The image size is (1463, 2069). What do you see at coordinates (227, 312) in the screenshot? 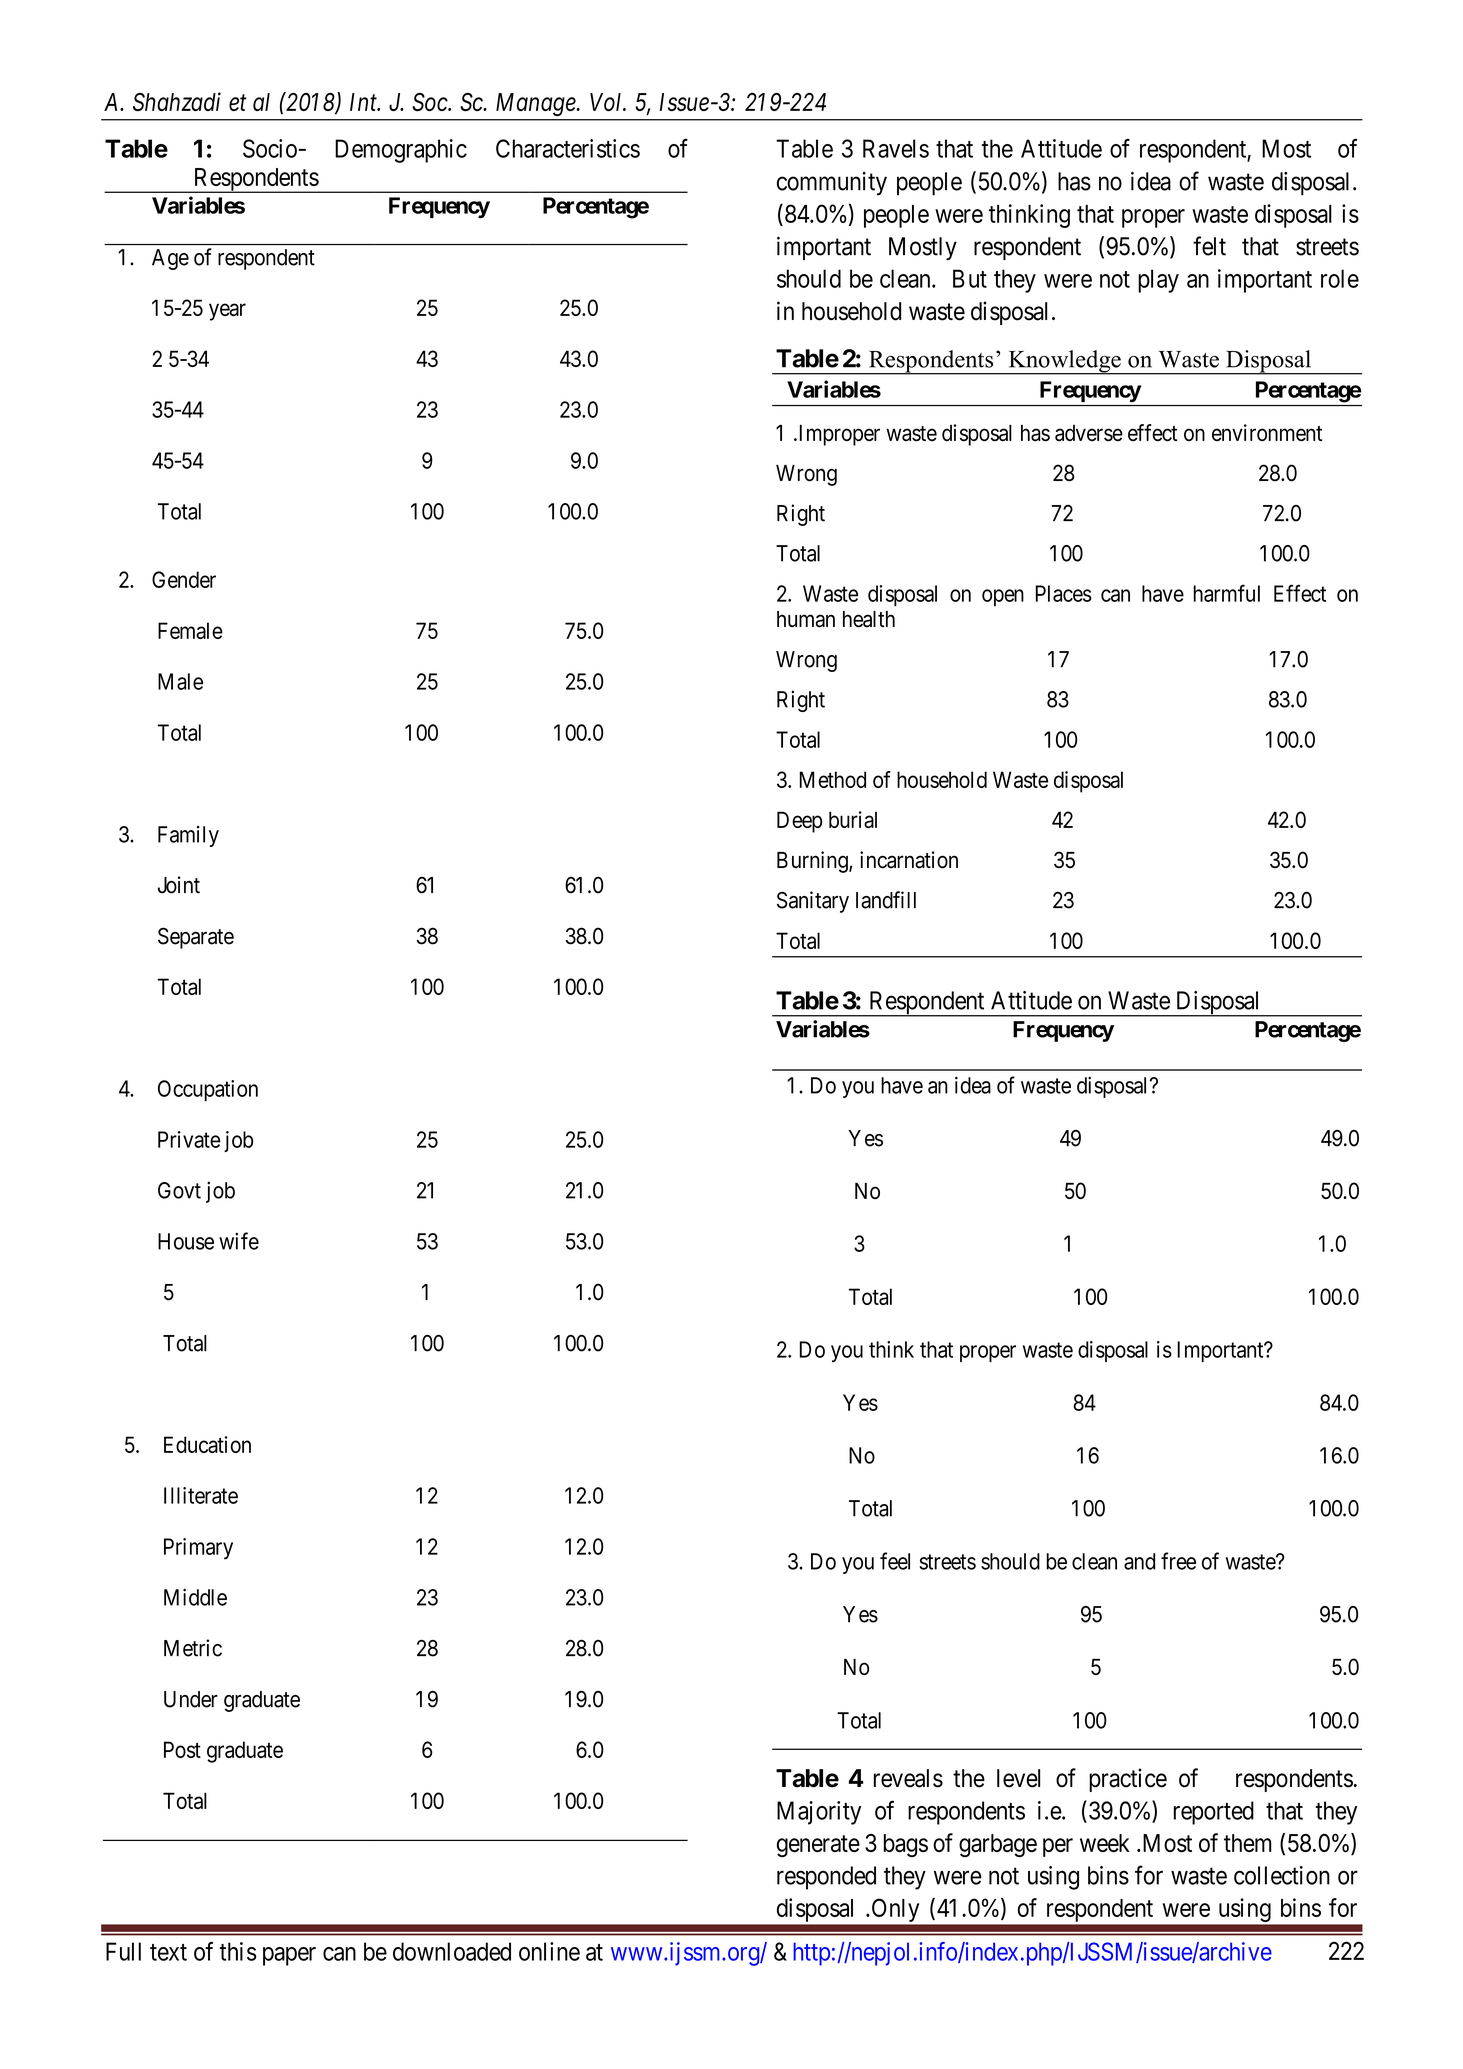
I see `year` at bounding box center [227, 312].
